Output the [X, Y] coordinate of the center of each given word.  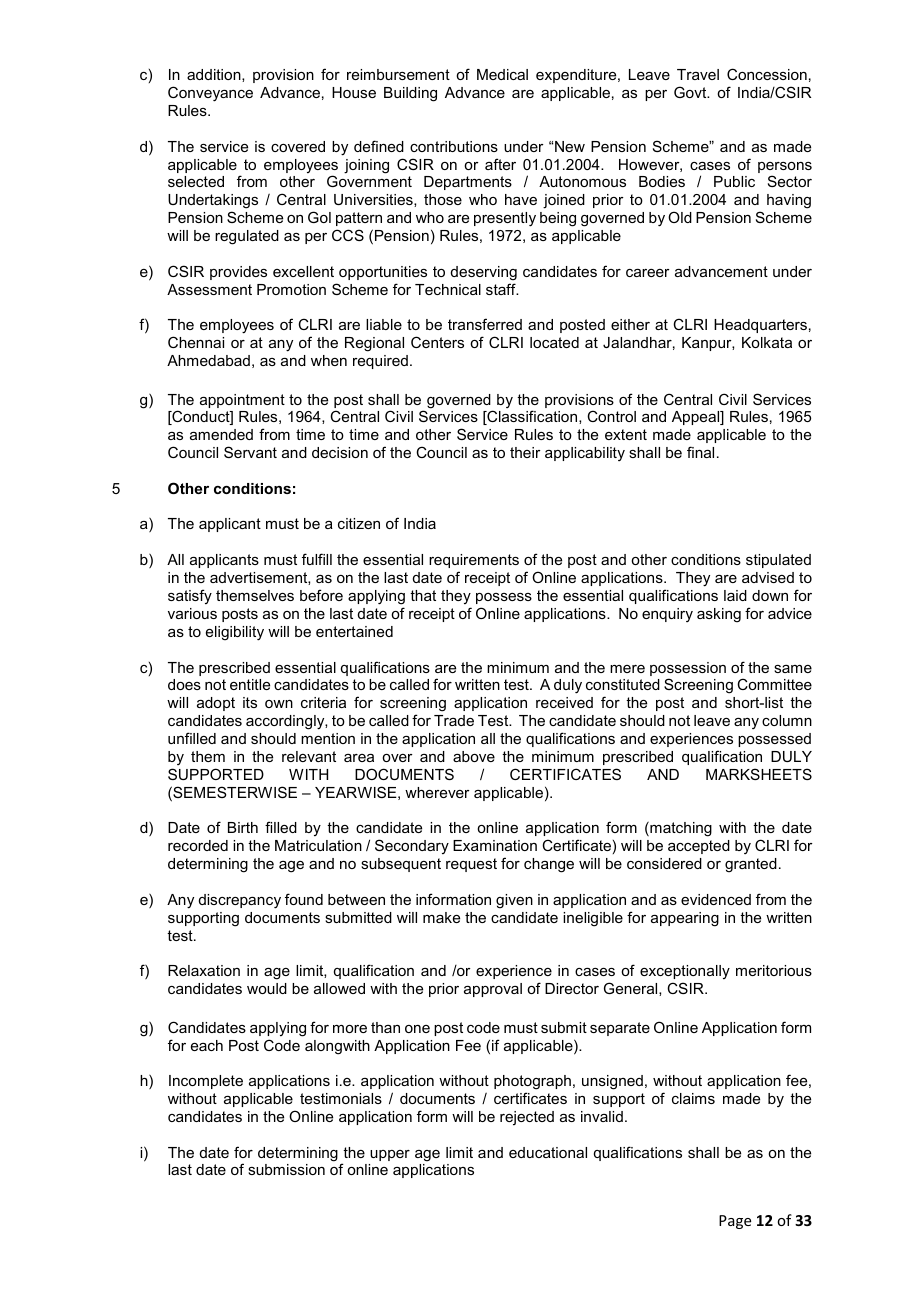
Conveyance [210, 94]
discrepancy [240, 901]
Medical [502, 74]
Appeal [697, 418]
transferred [485, 324]
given [514, 901]
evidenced [716, 899]
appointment [242, 401]
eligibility [235, 633]
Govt [691, 92]
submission [286, 1169]
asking [719, 615]
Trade [454, 720]
